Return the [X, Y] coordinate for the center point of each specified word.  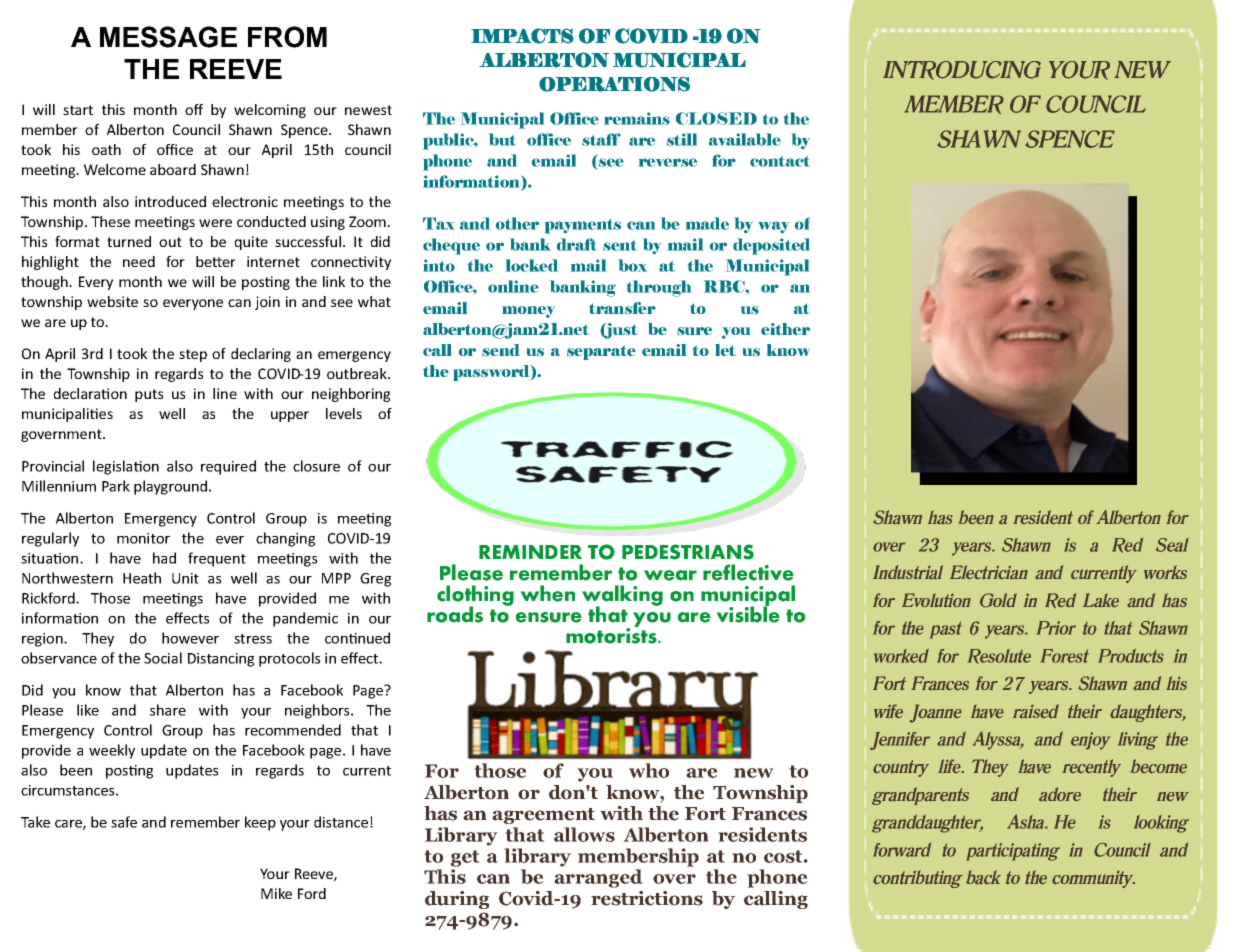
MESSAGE [168, 37]
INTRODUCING [962, 70]
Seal [1172, 545]
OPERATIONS [614, 84]
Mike [276, 893]
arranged [598, 878]
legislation [126, 467]
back [983, 877]
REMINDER [530, 552]
